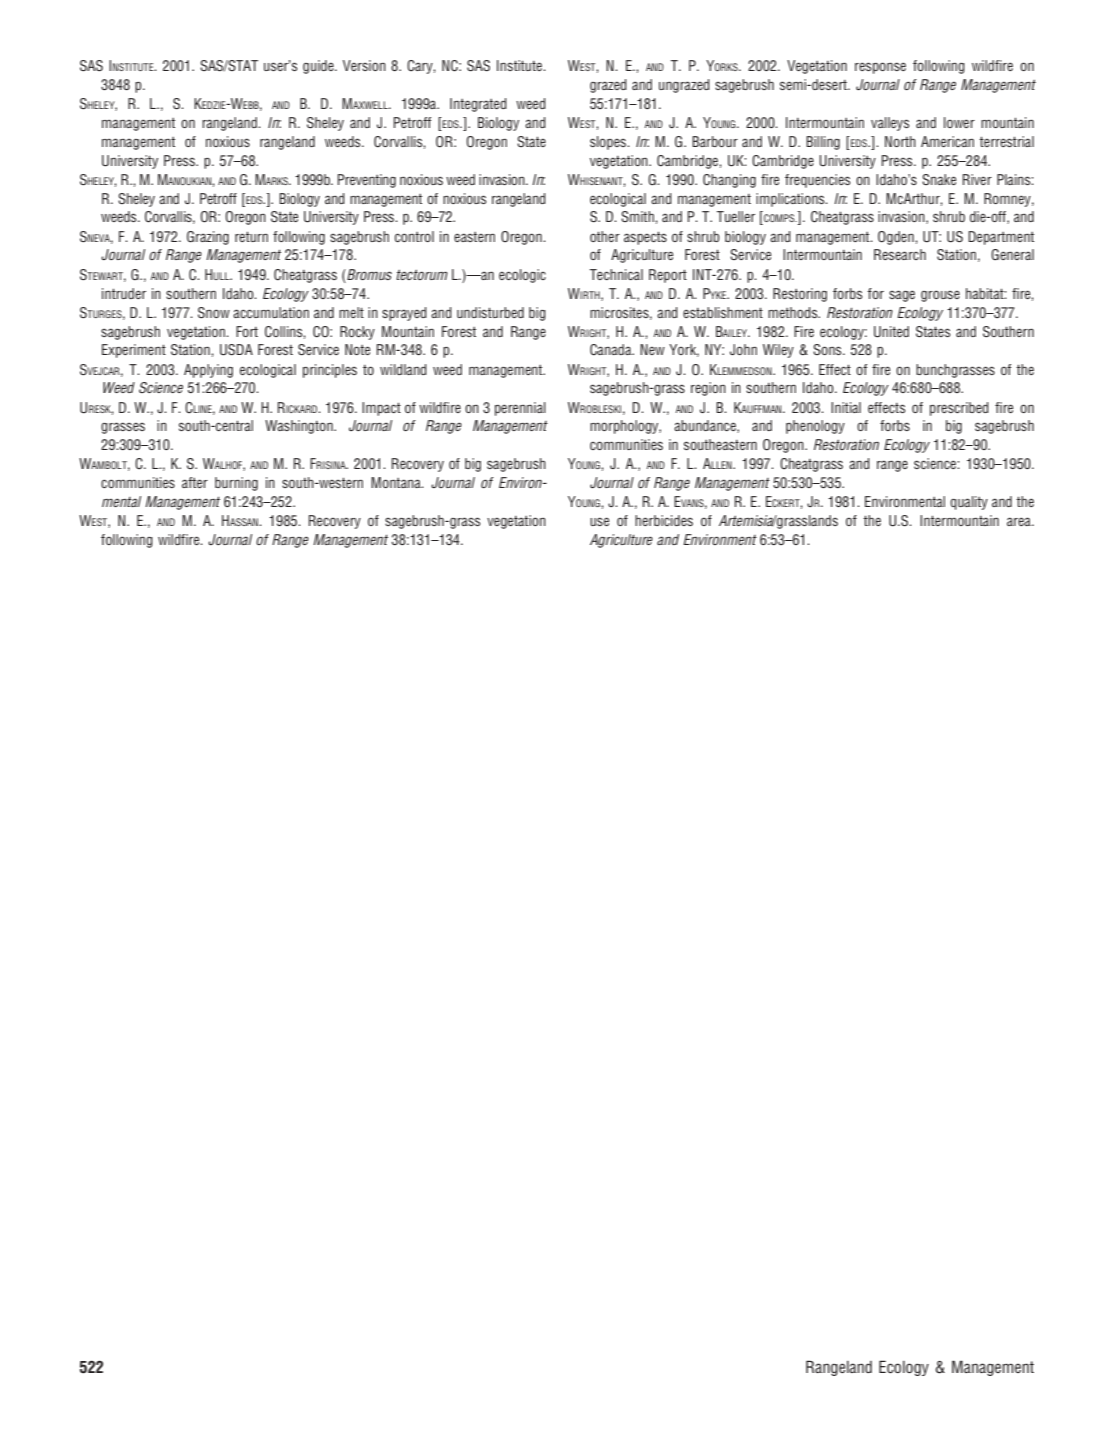 This screenshot has height=1438, width=1111. Describe the element at coordinates (638, 216) in the screenshot. I see `Smith` at that location.
